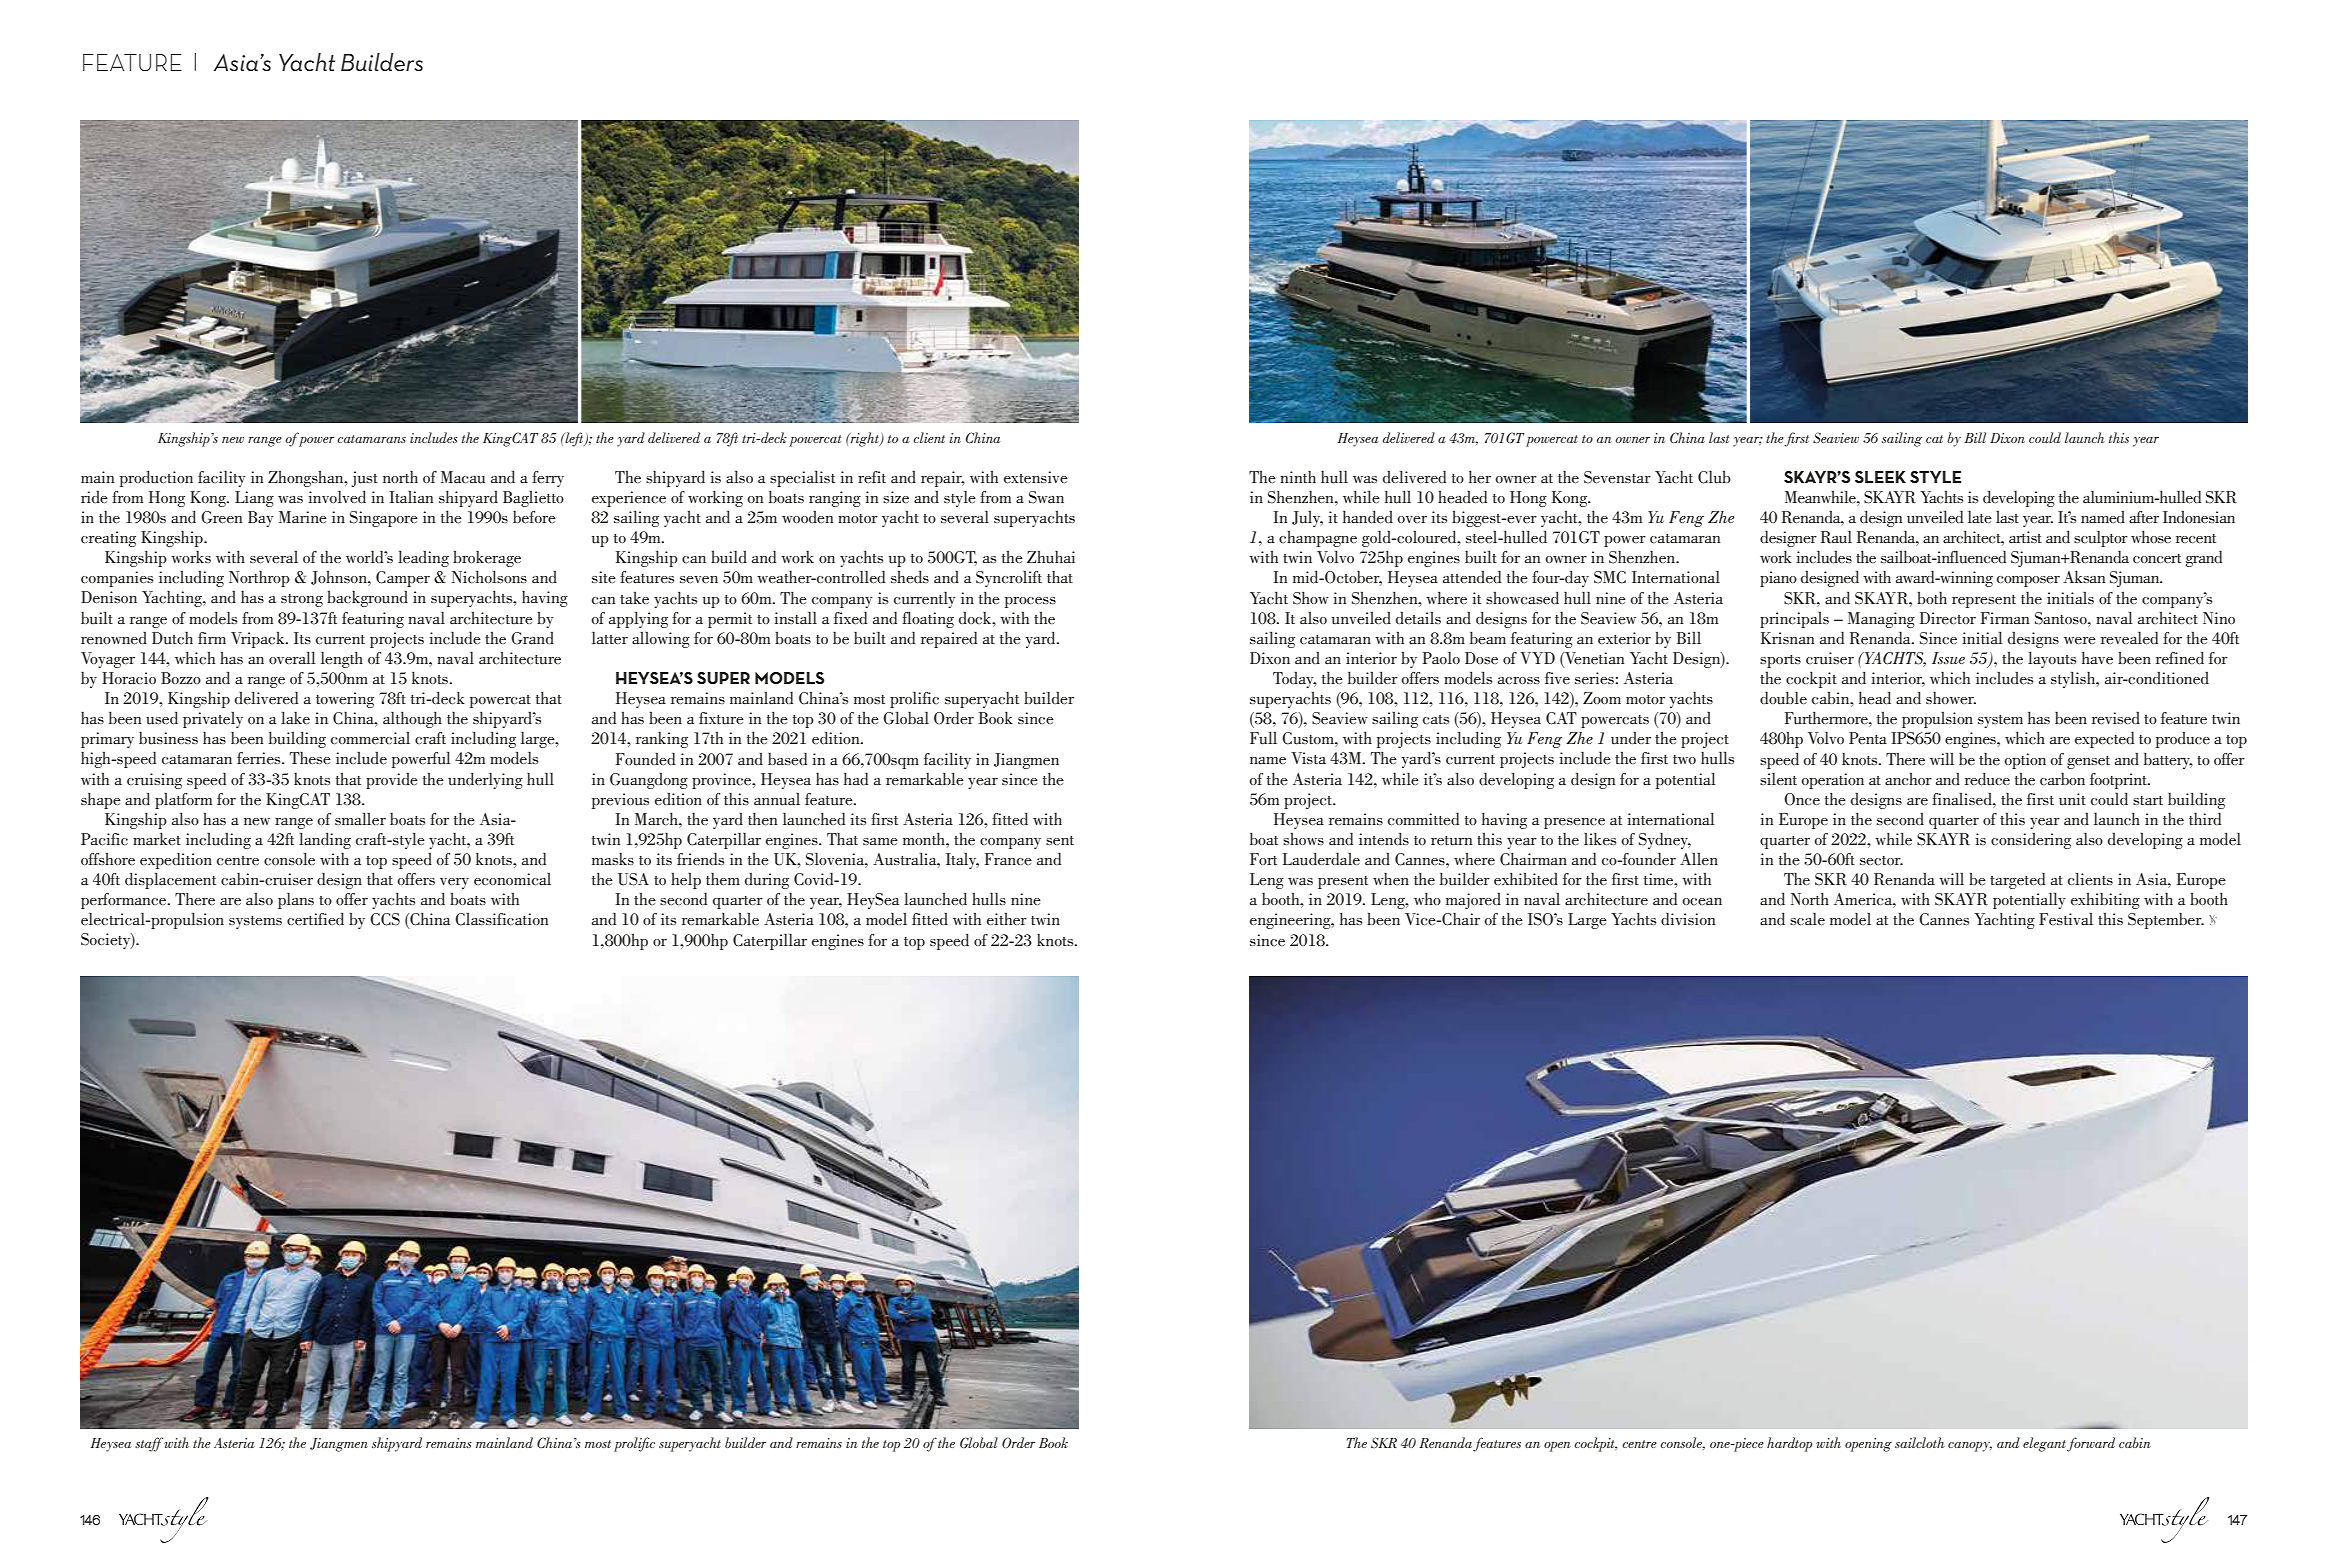 This document has width=2328, height=1568. Describe the element at coordinates (1807, 919) in the document. I see `scale` at that location.
